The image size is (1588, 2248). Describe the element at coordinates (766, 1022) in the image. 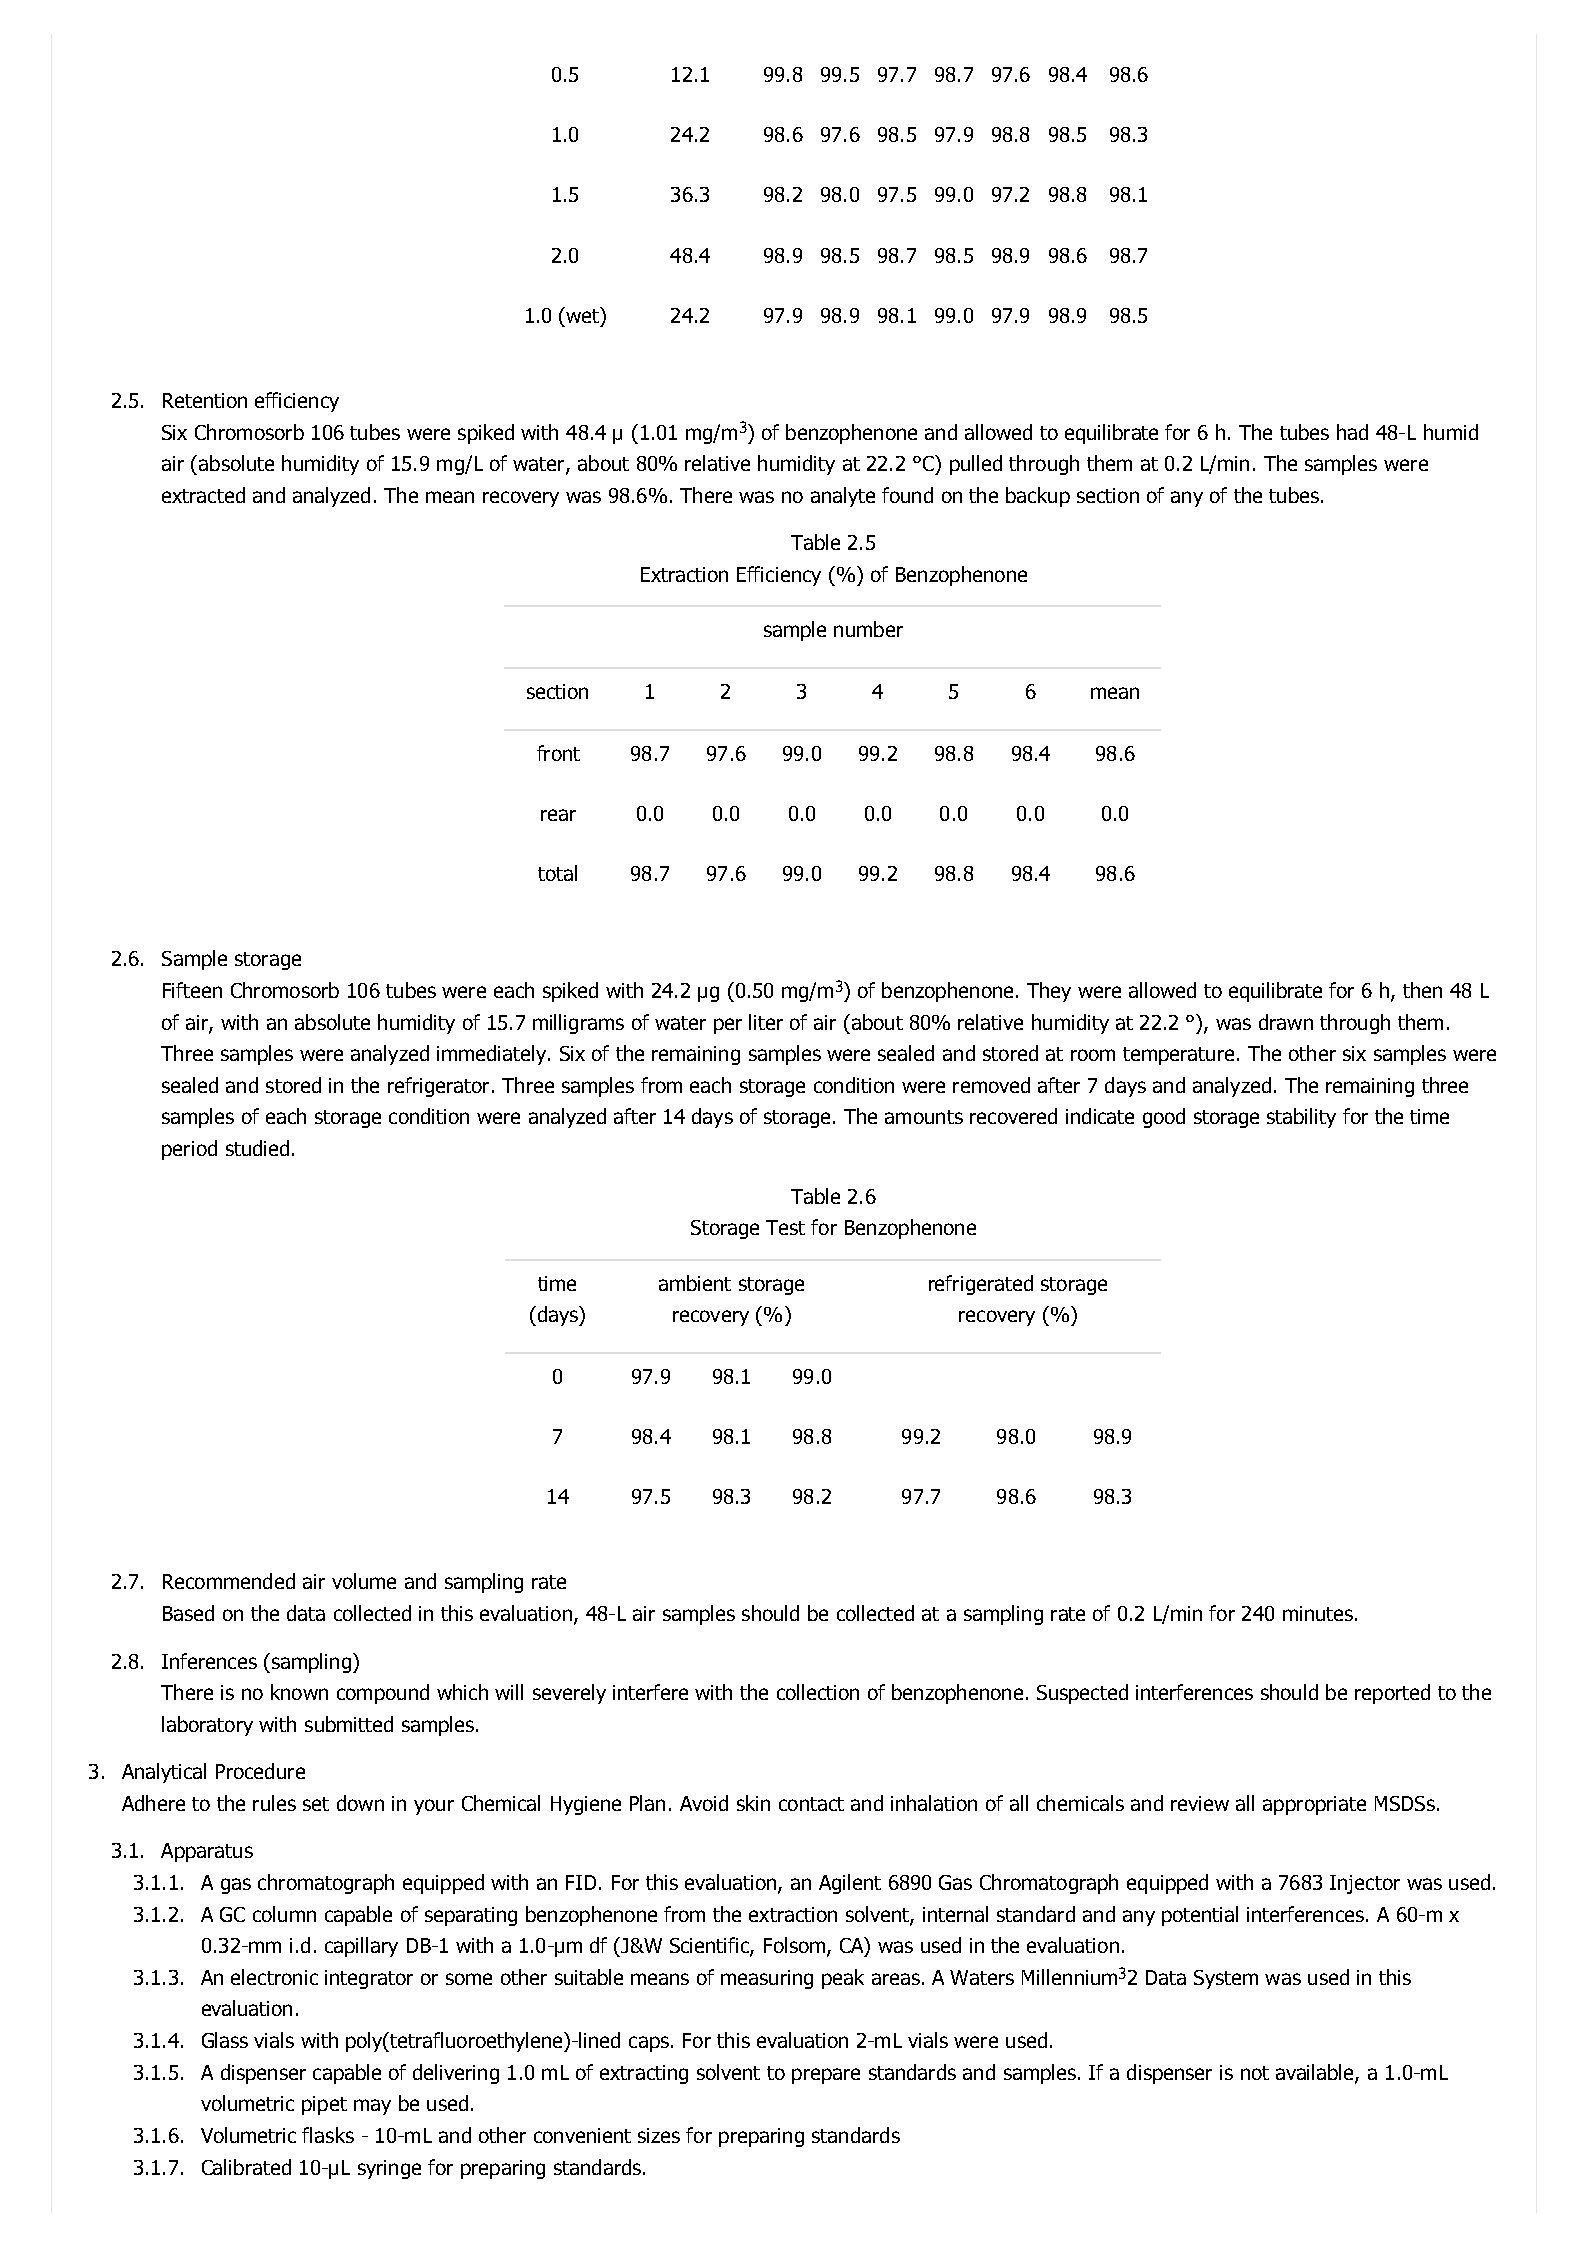

I see `liter` at that location.
